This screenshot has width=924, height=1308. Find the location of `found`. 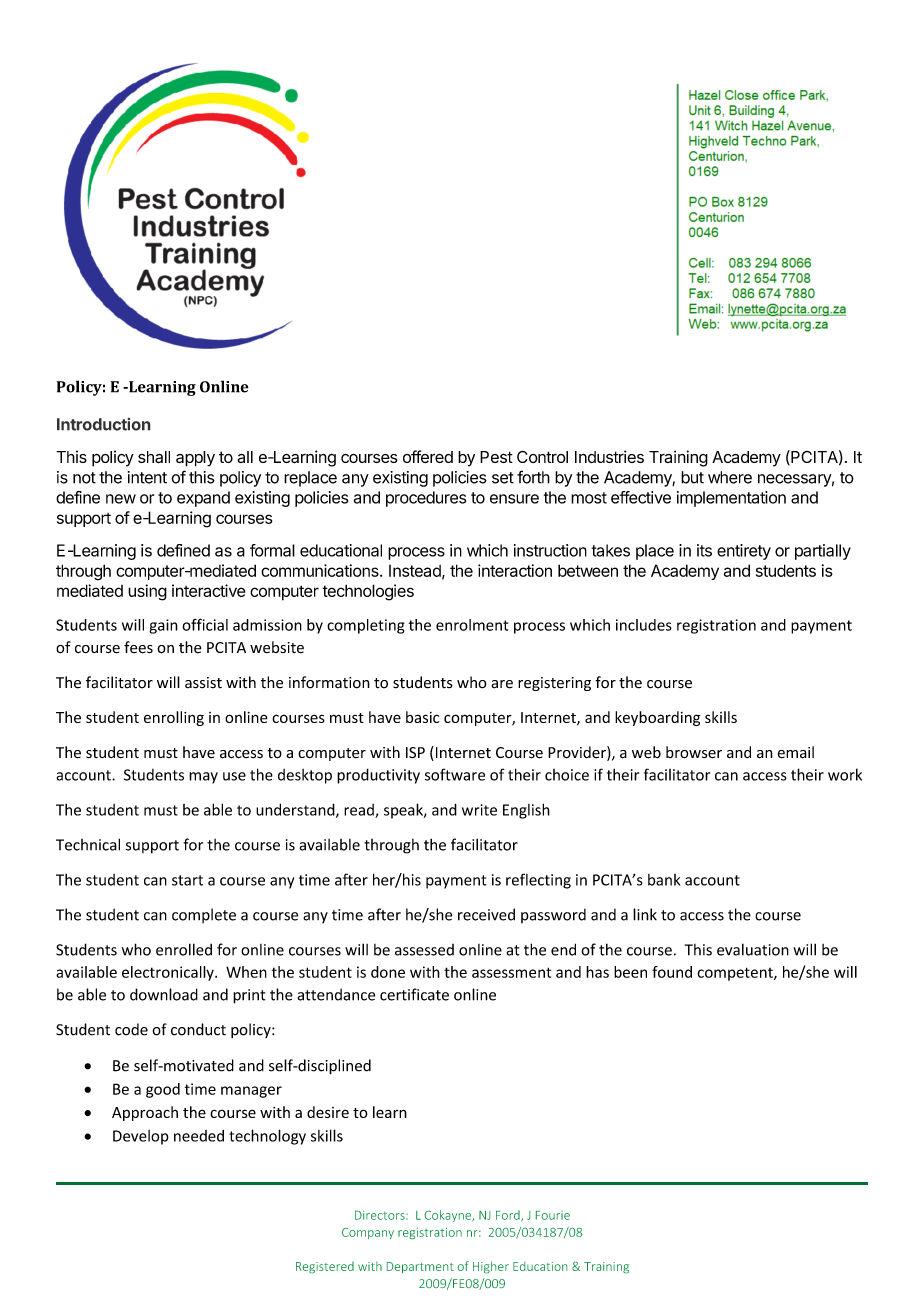

found is located at coordinates (672, 972).
